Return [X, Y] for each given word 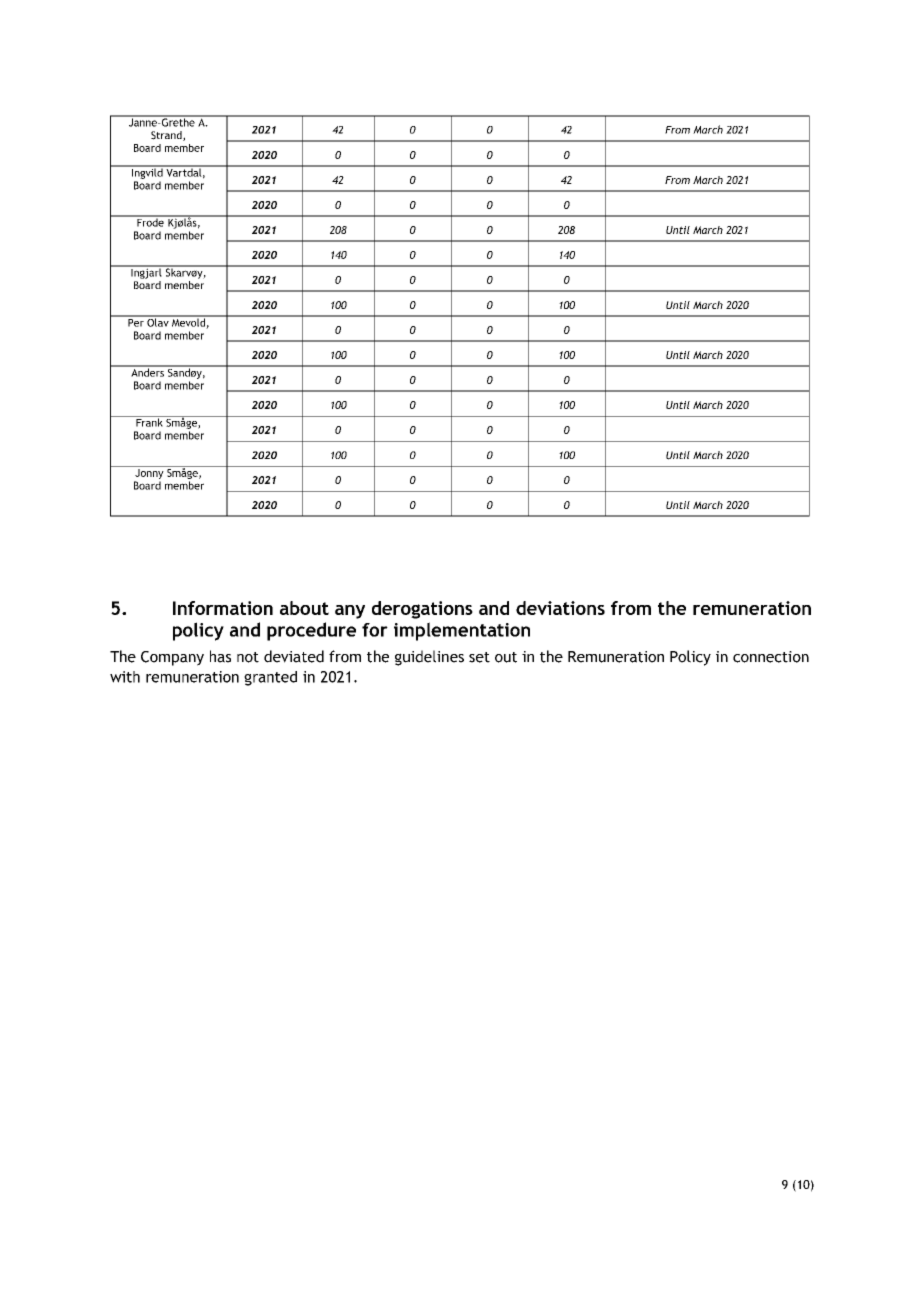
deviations [560, 608]
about [304, 608]
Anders [147, 371]
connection [771, 657]
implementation [462, 631]
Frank [149, 421]
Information [223, 608]
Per [136, 321]
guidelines [429, 658]
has [220, 656]
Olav [158, 321]
